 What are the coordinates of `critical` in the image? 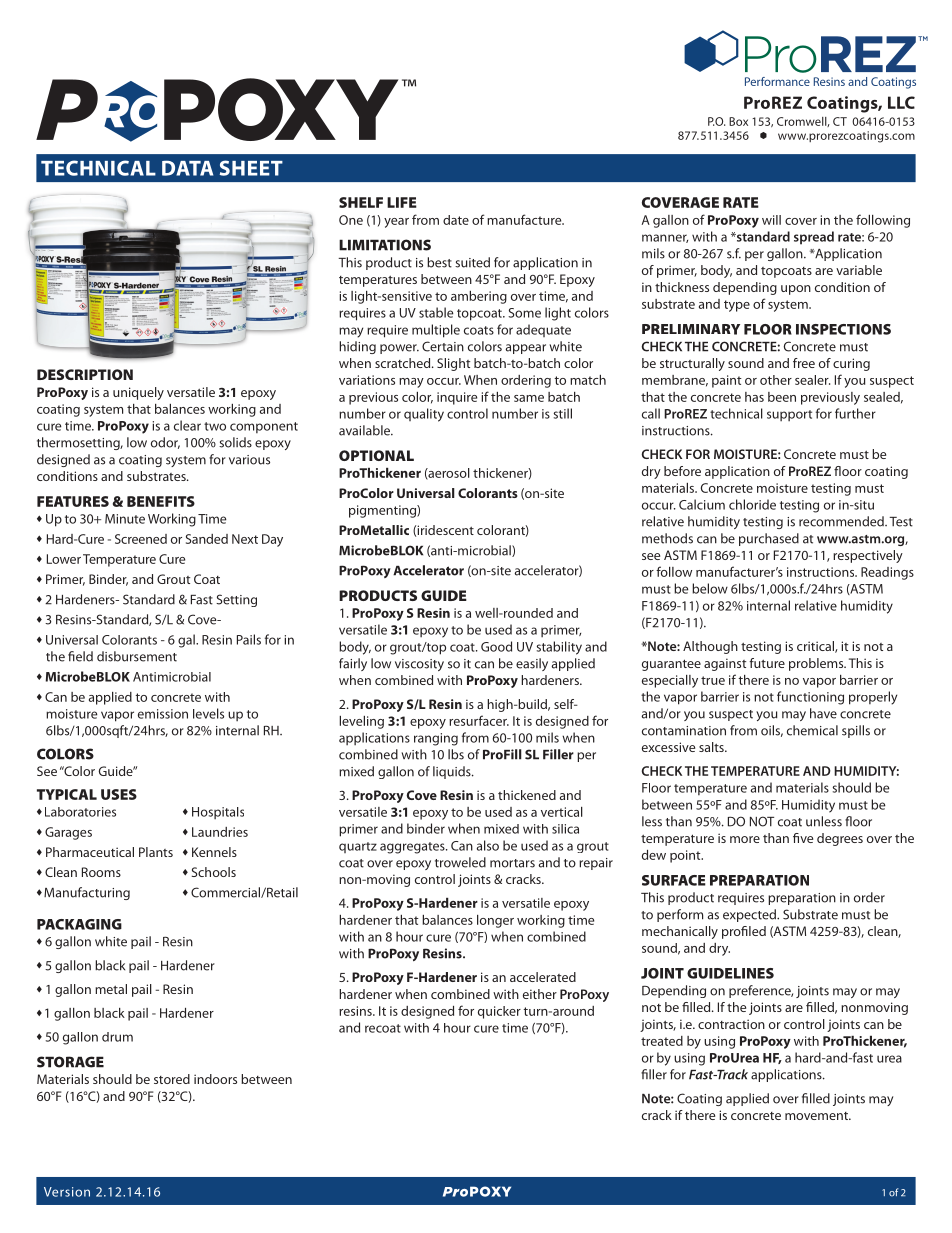 It's located at (816, 647).
